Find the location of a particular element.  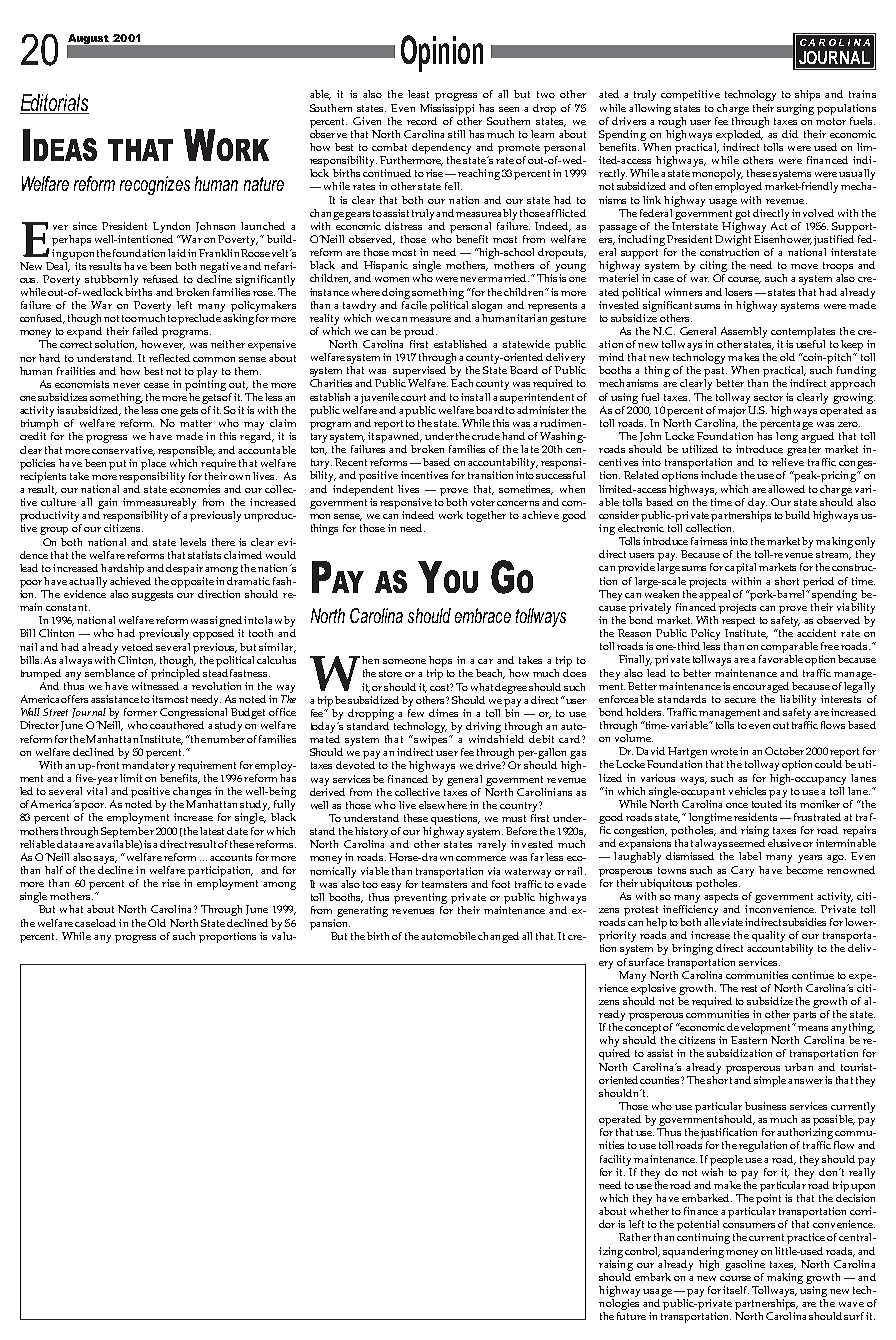

embrace is located at coordinates (483, 615).
